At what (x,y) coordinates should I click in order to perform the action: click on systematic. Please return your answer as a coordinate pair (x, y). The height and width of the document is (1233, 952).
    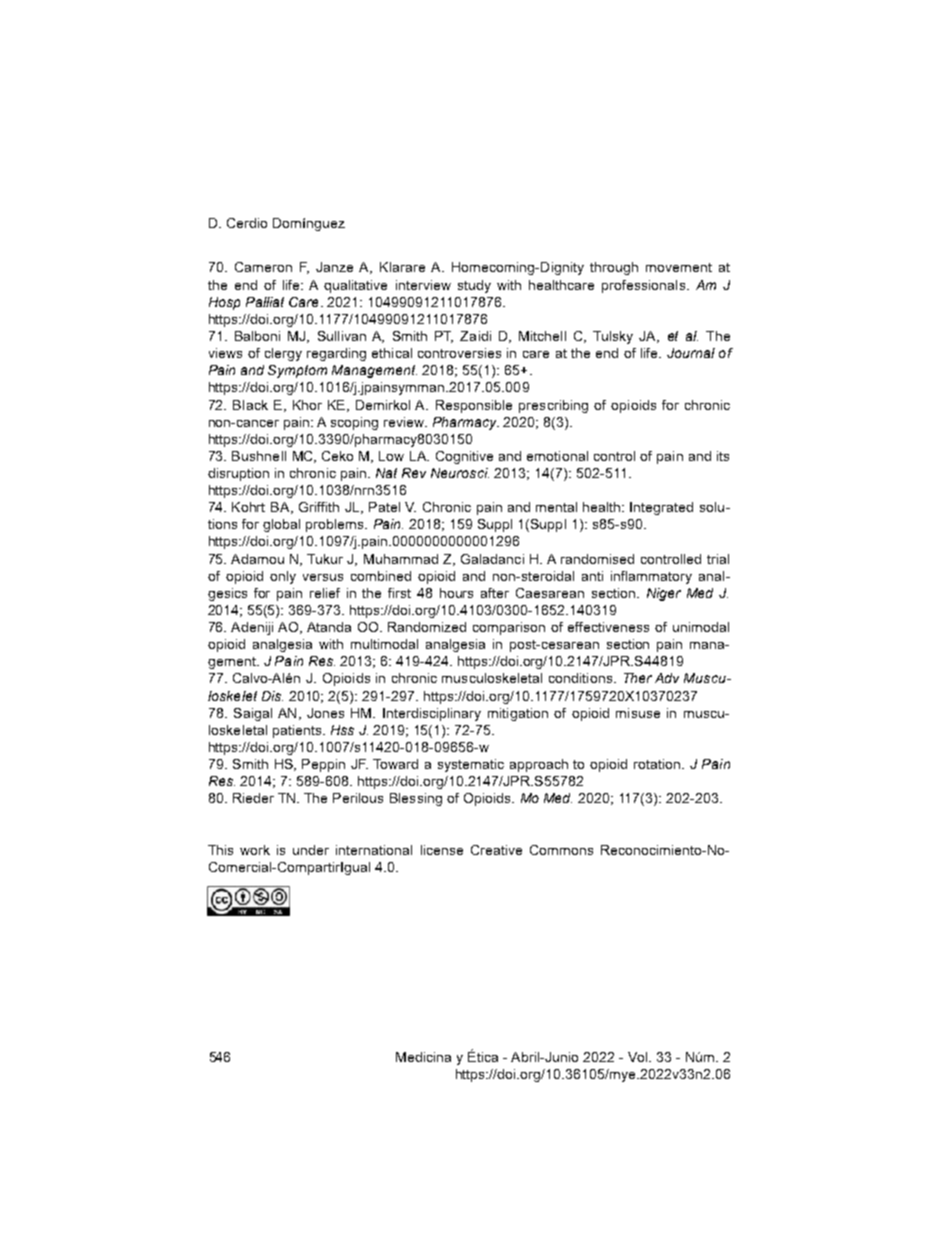
    Looking at the image, I should click on (471, 765).
